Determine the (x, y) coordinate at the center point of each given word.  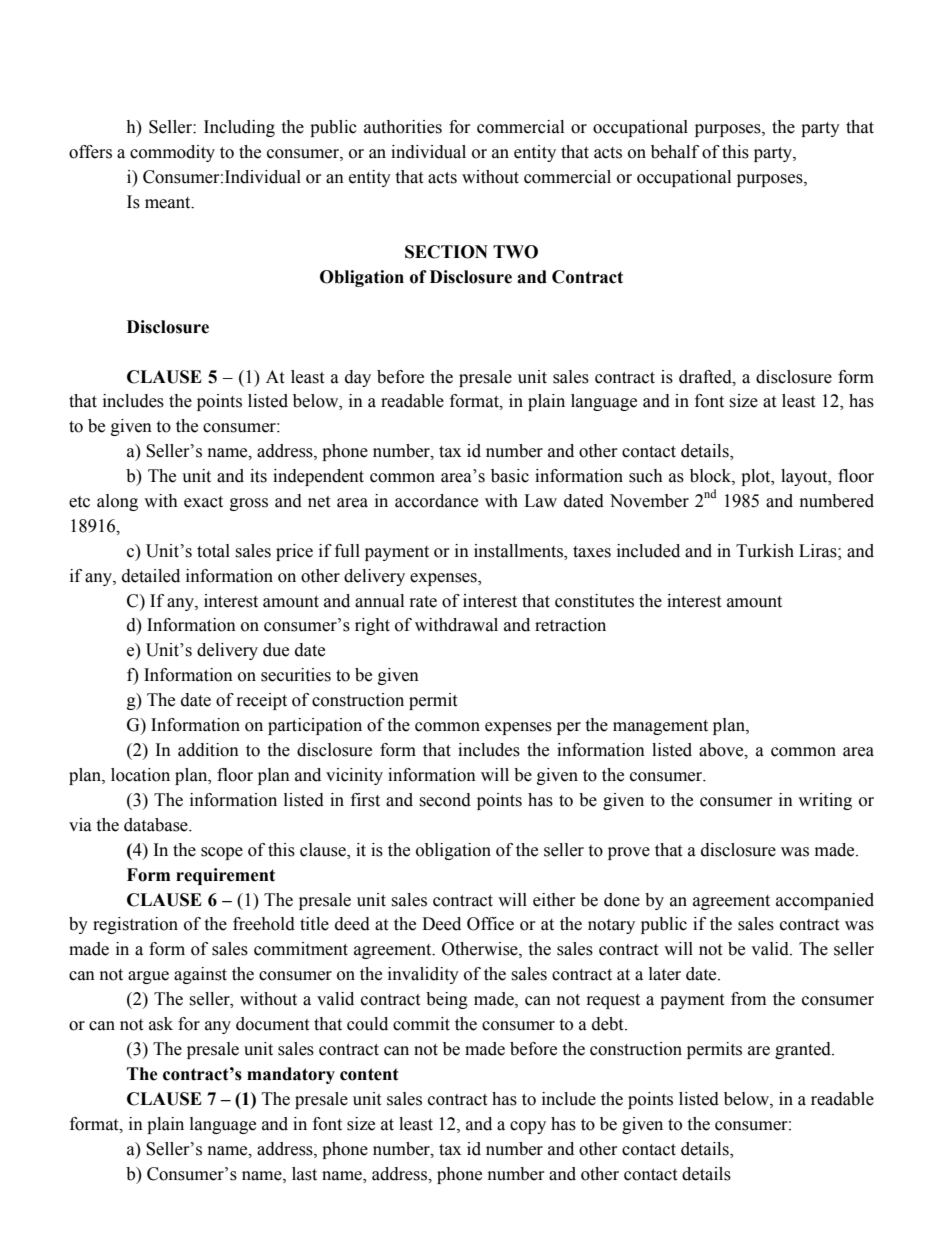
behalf (675, 152)
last (304, 1174)
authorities (403, 127)
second (445, 800)
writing (825, 801)
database (157, 825)
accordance (436, 501)
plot (757, 477)
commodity (172, 153)
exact (203, 502)
